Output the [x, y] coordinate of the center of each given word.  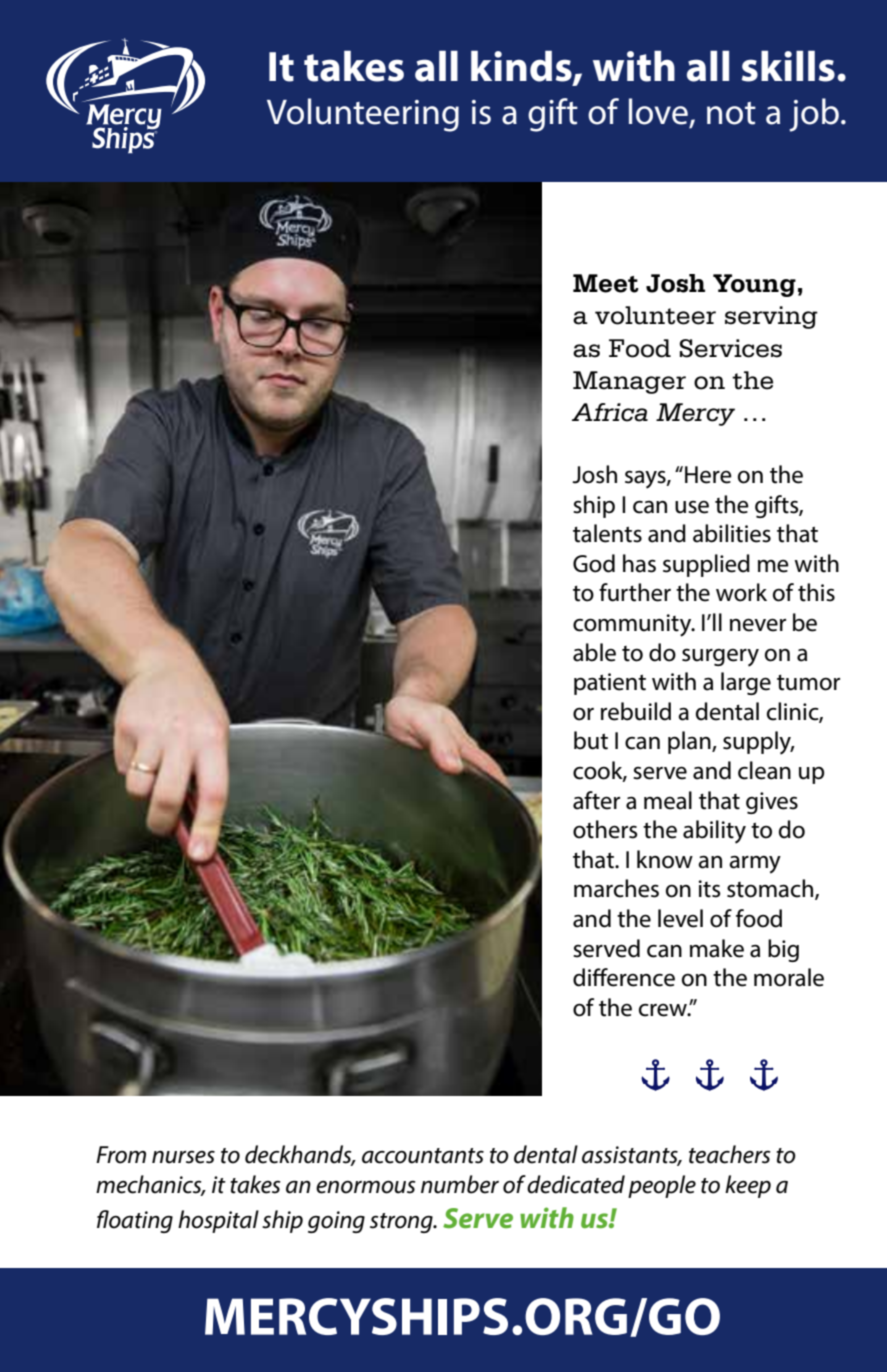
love [658, 111]
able [594, 652]
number [460, 1184]
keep [748, 1186]
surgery [720, 657]
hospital [218, 1221]
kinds [522, 67]
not [731, 113]
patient [610, 684]
